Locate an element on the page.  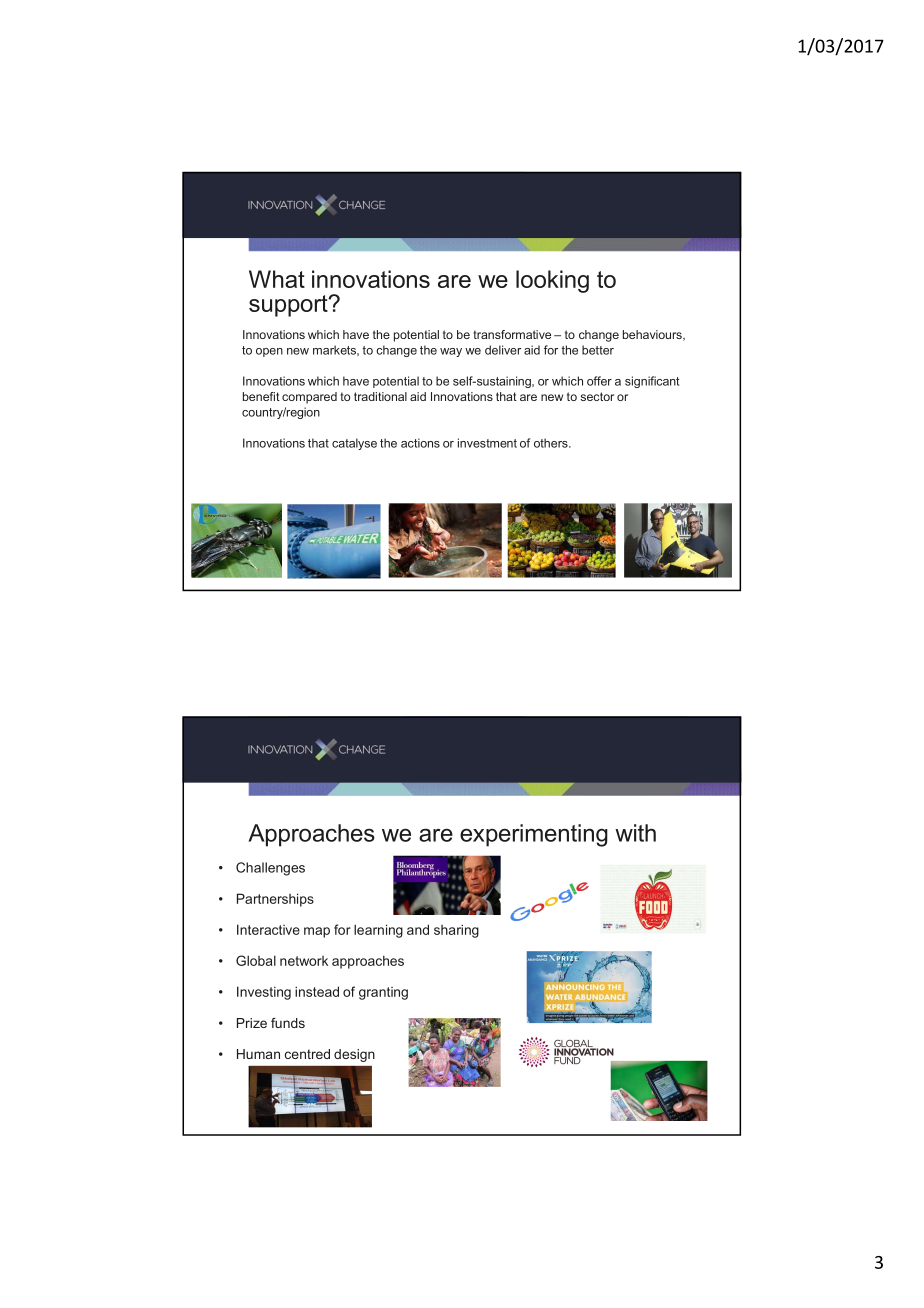
catalyse is located at coordinates (354, 444).
